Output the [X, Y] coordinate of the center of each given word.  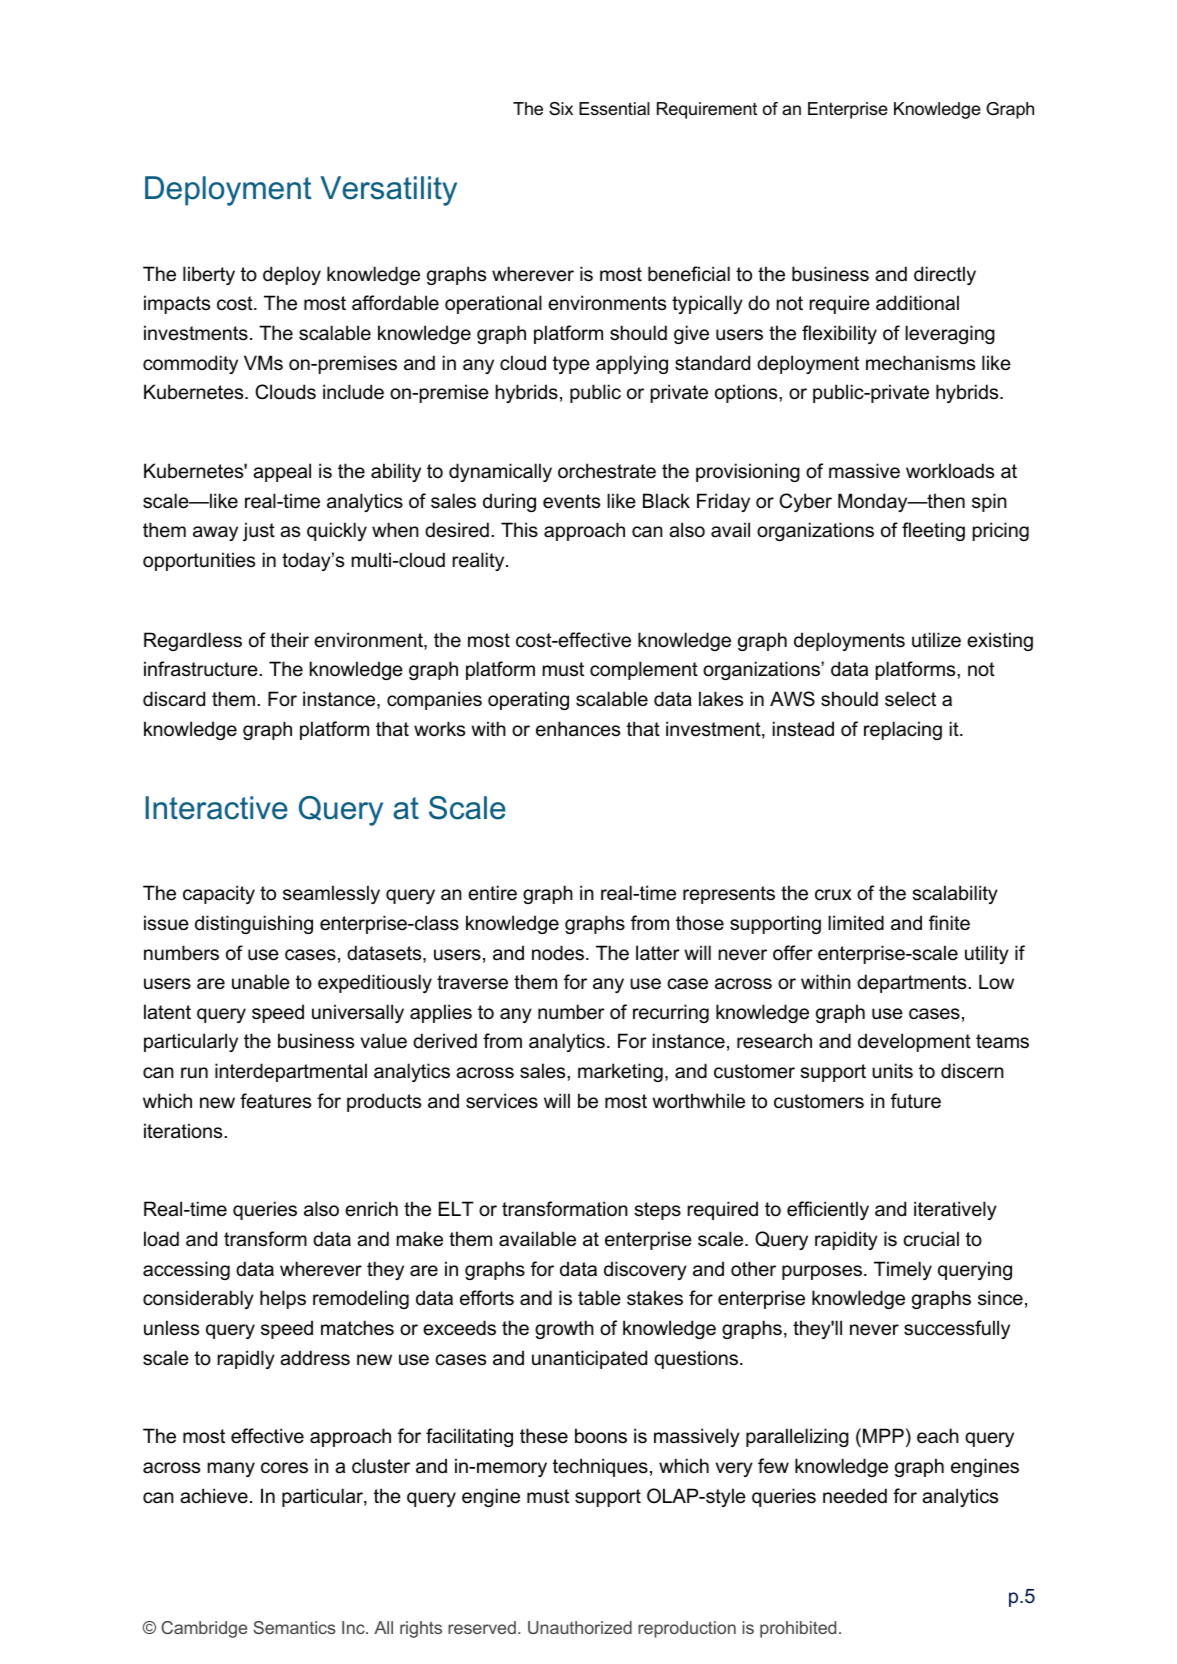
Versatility [388, 191]
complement [644, 670]
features [275, 1101]
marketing [620, 1072]
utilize [936, 640]
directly [945, 275]
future [916, 1101]
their [289, 640]
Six [561, 108]
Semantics [294, 1627]
